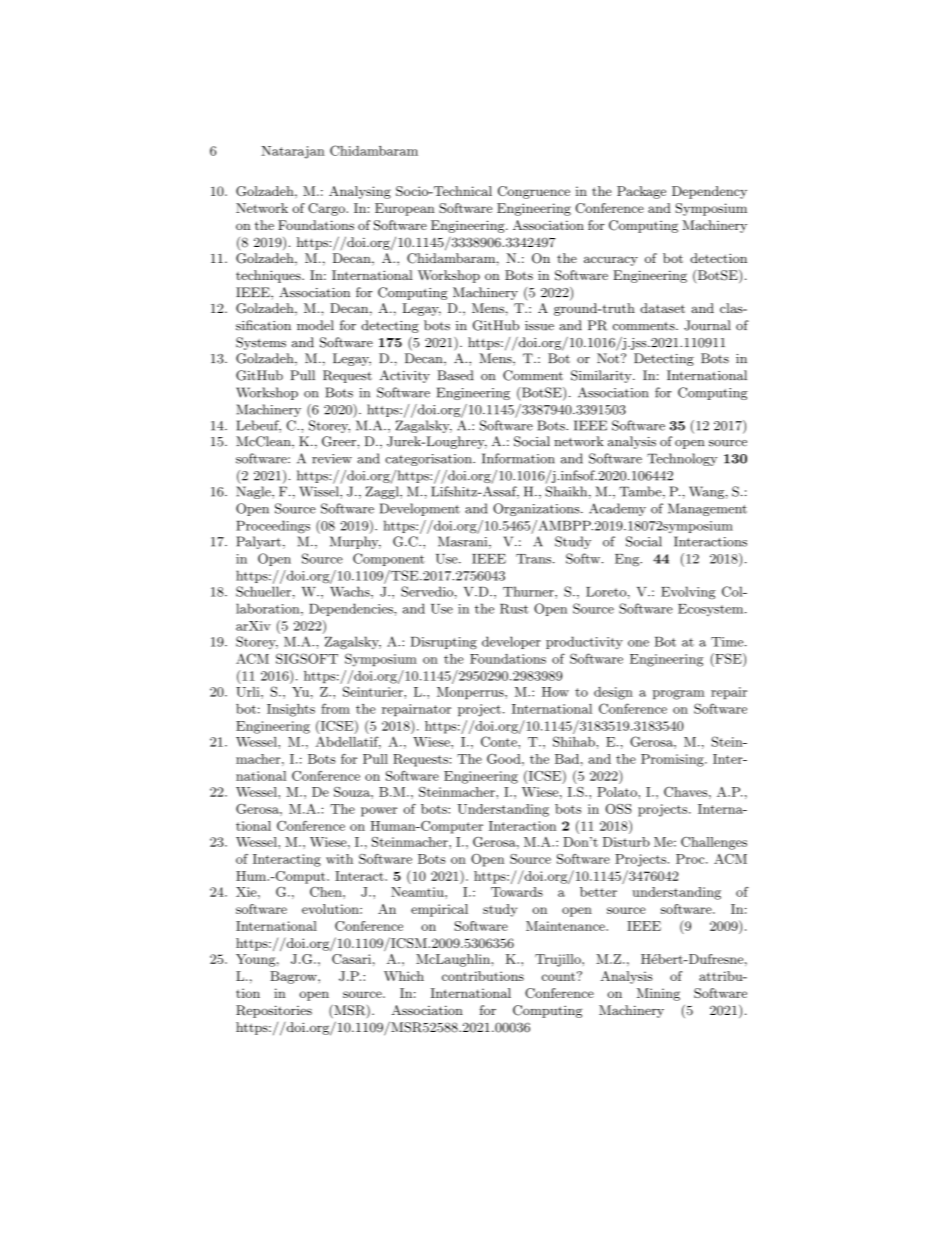  What do you see at coordinates (332, 459) in the screenshot?
I see `review` at bounding box center [332, 459].
